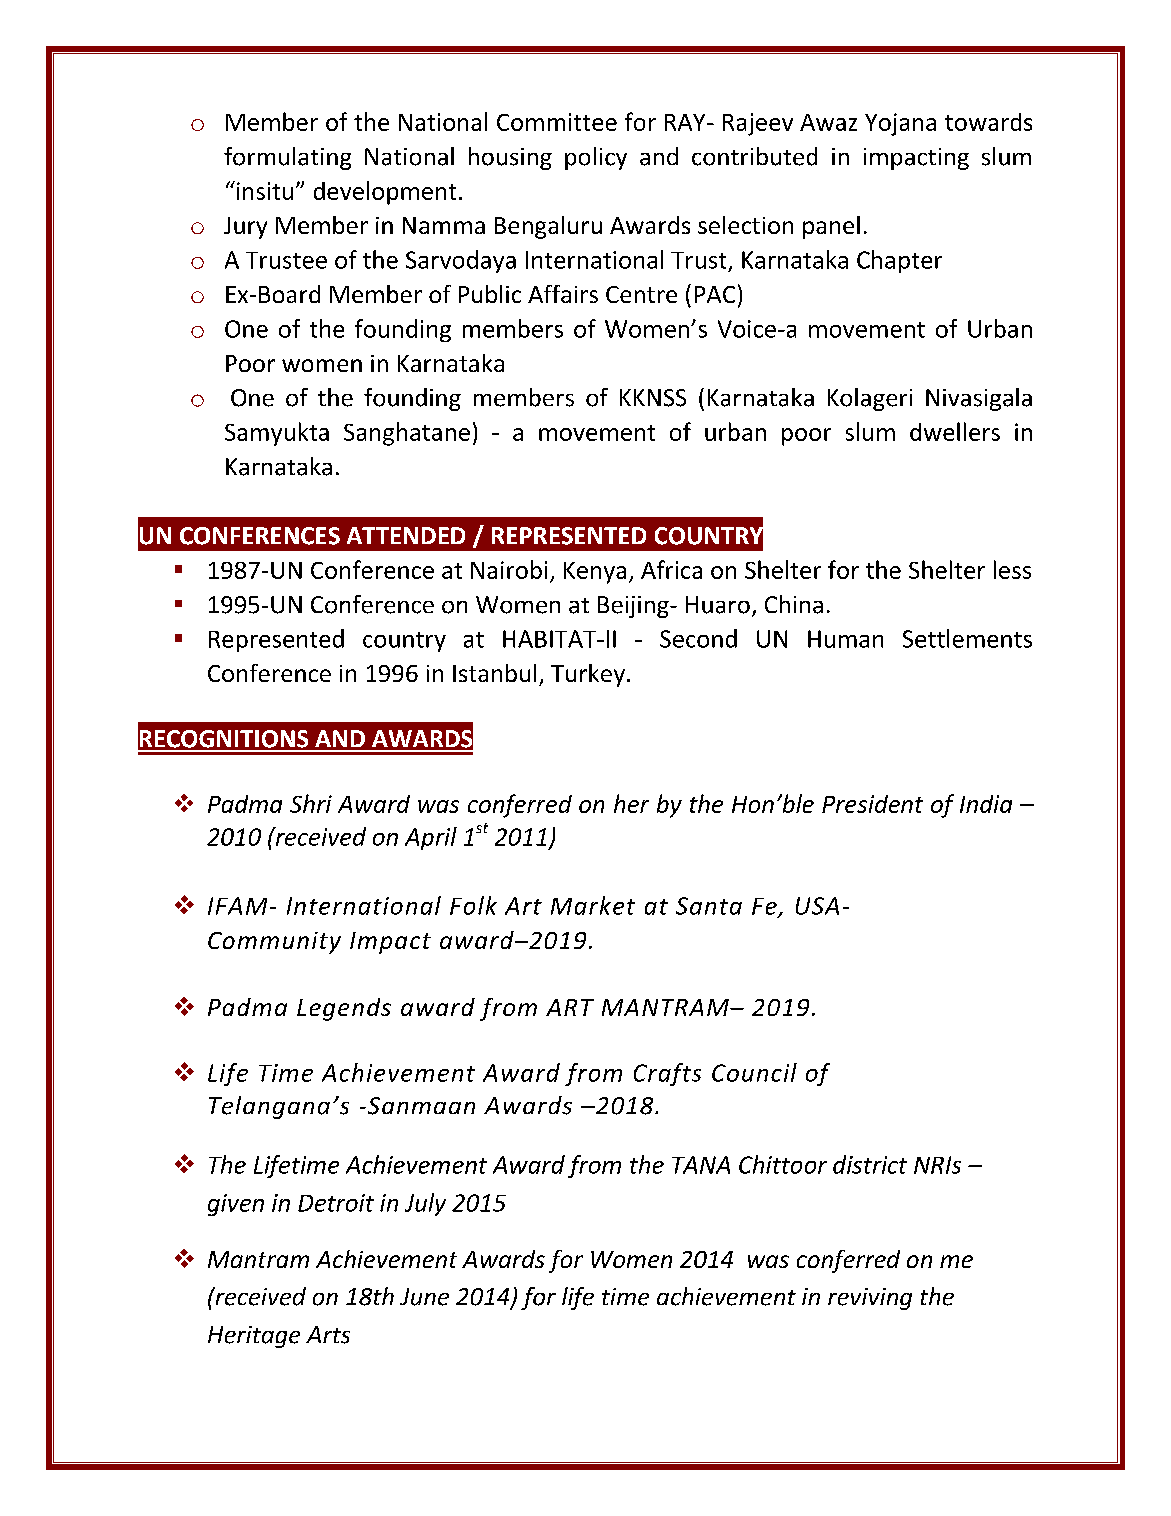  I want to click on Shri, so click(311, 803).
